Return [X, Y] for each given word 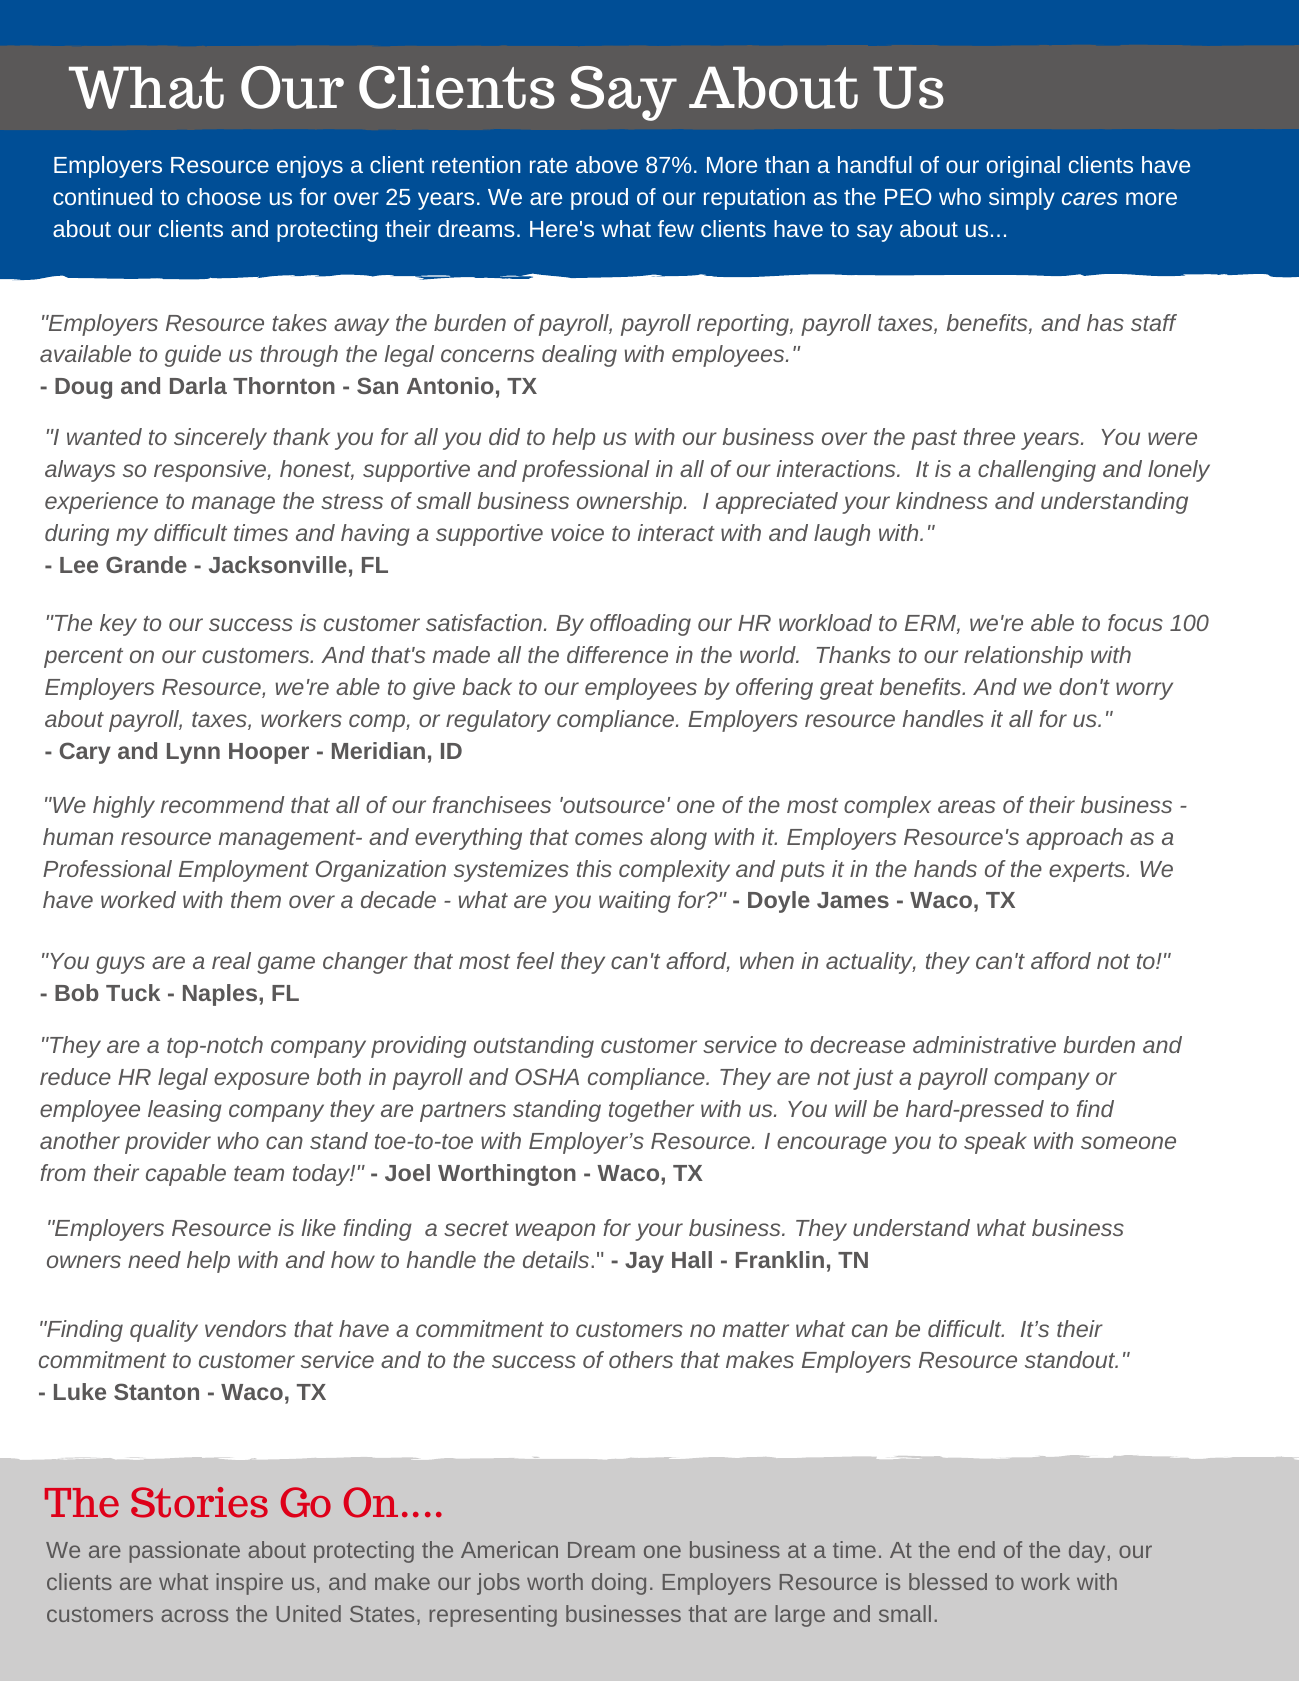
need [154, 1259]
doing [619, 1584]
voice [577, 532]
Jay [644, 1262]
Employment [244, 871]
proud [599, 199]
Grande [146, 564]
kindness [942, 500]
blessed [948, 1581]
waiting [635, 902]
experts [1088, 872]
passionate [184, 1552]
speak [995, 1143]
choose [224, 196]
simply [1022, 199]
